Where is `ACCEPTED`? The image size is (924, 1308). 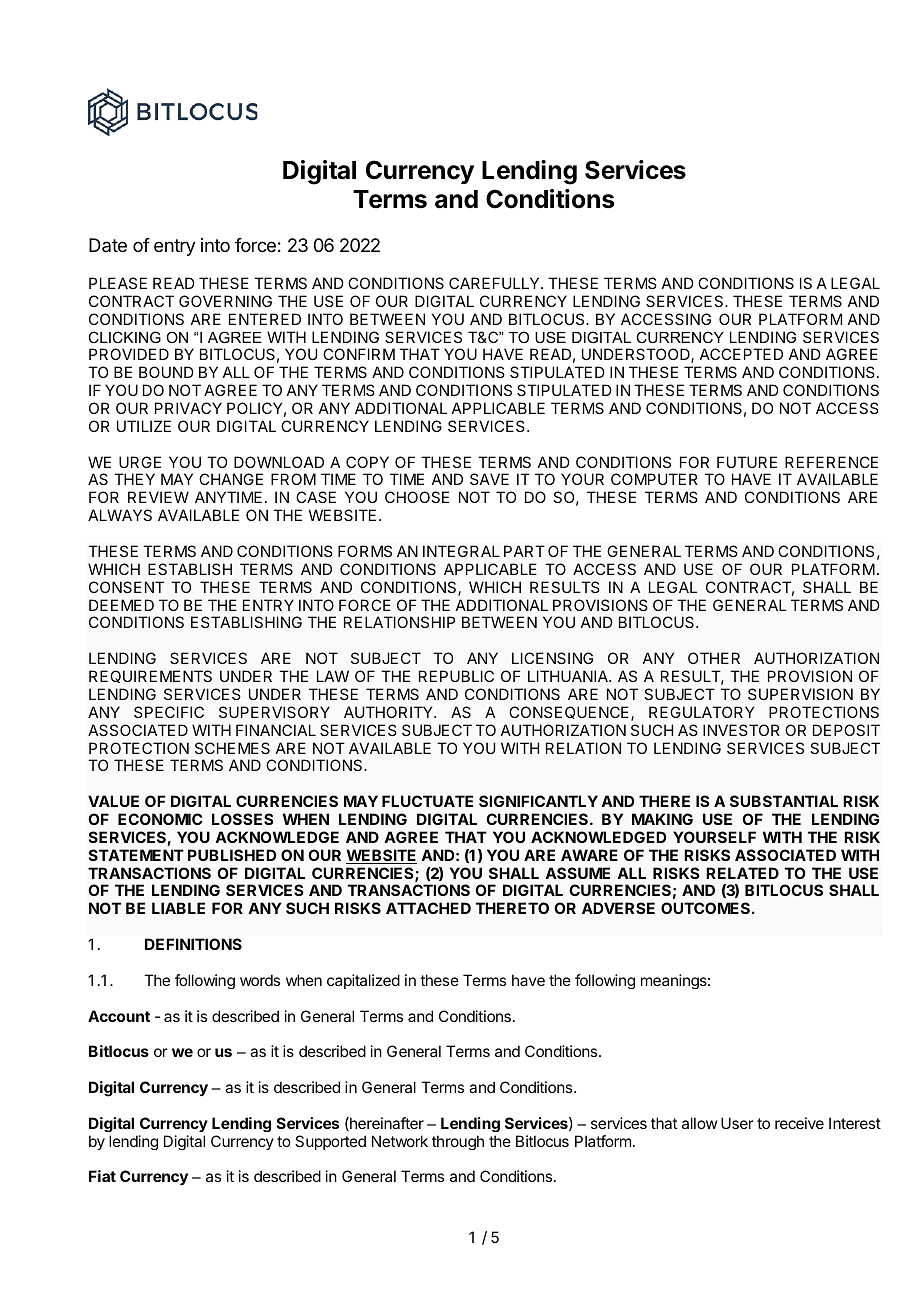
ACCEPTED is located at coordinates (741, 354).
